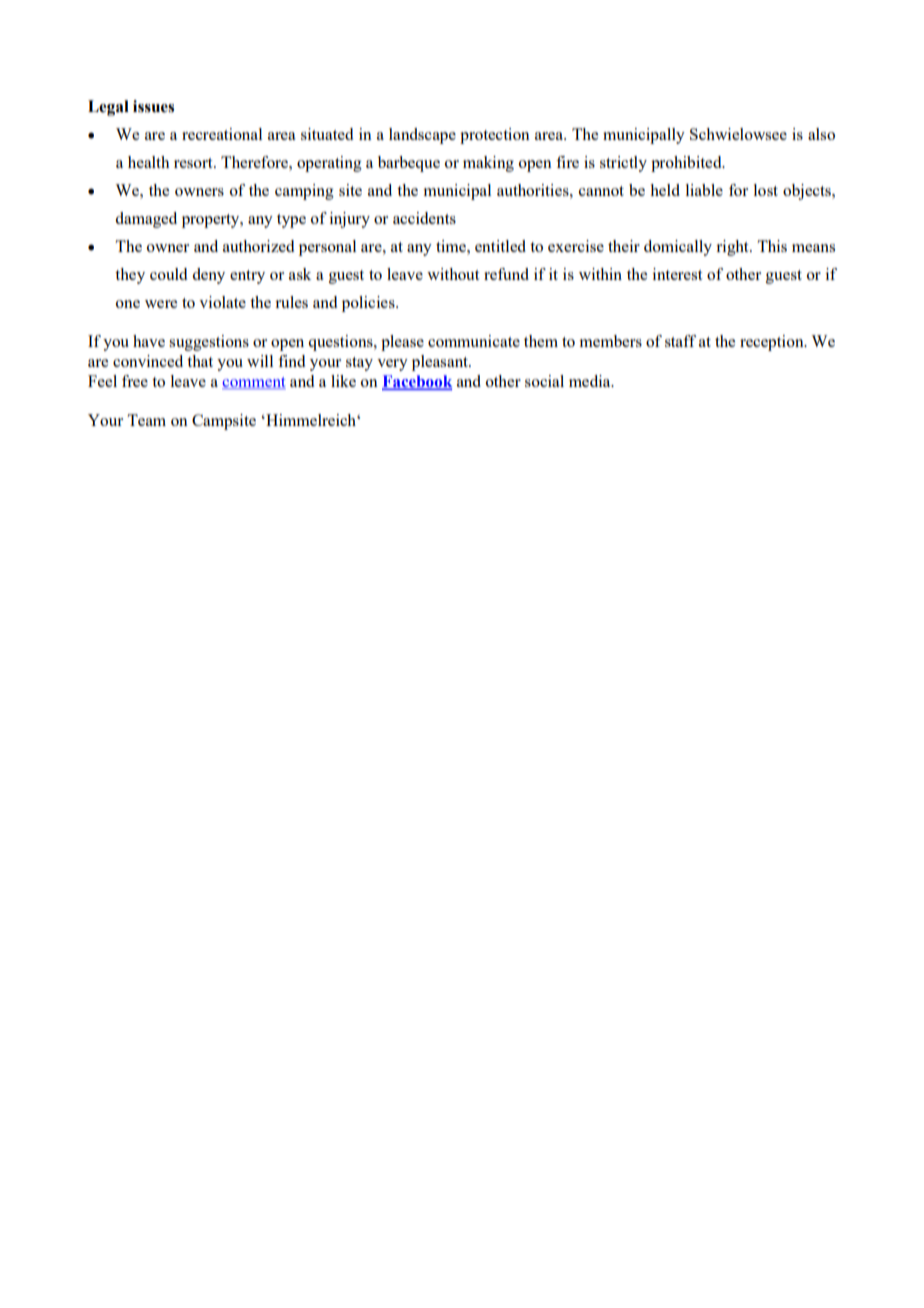  I want to click on could, so click(168, 274).
